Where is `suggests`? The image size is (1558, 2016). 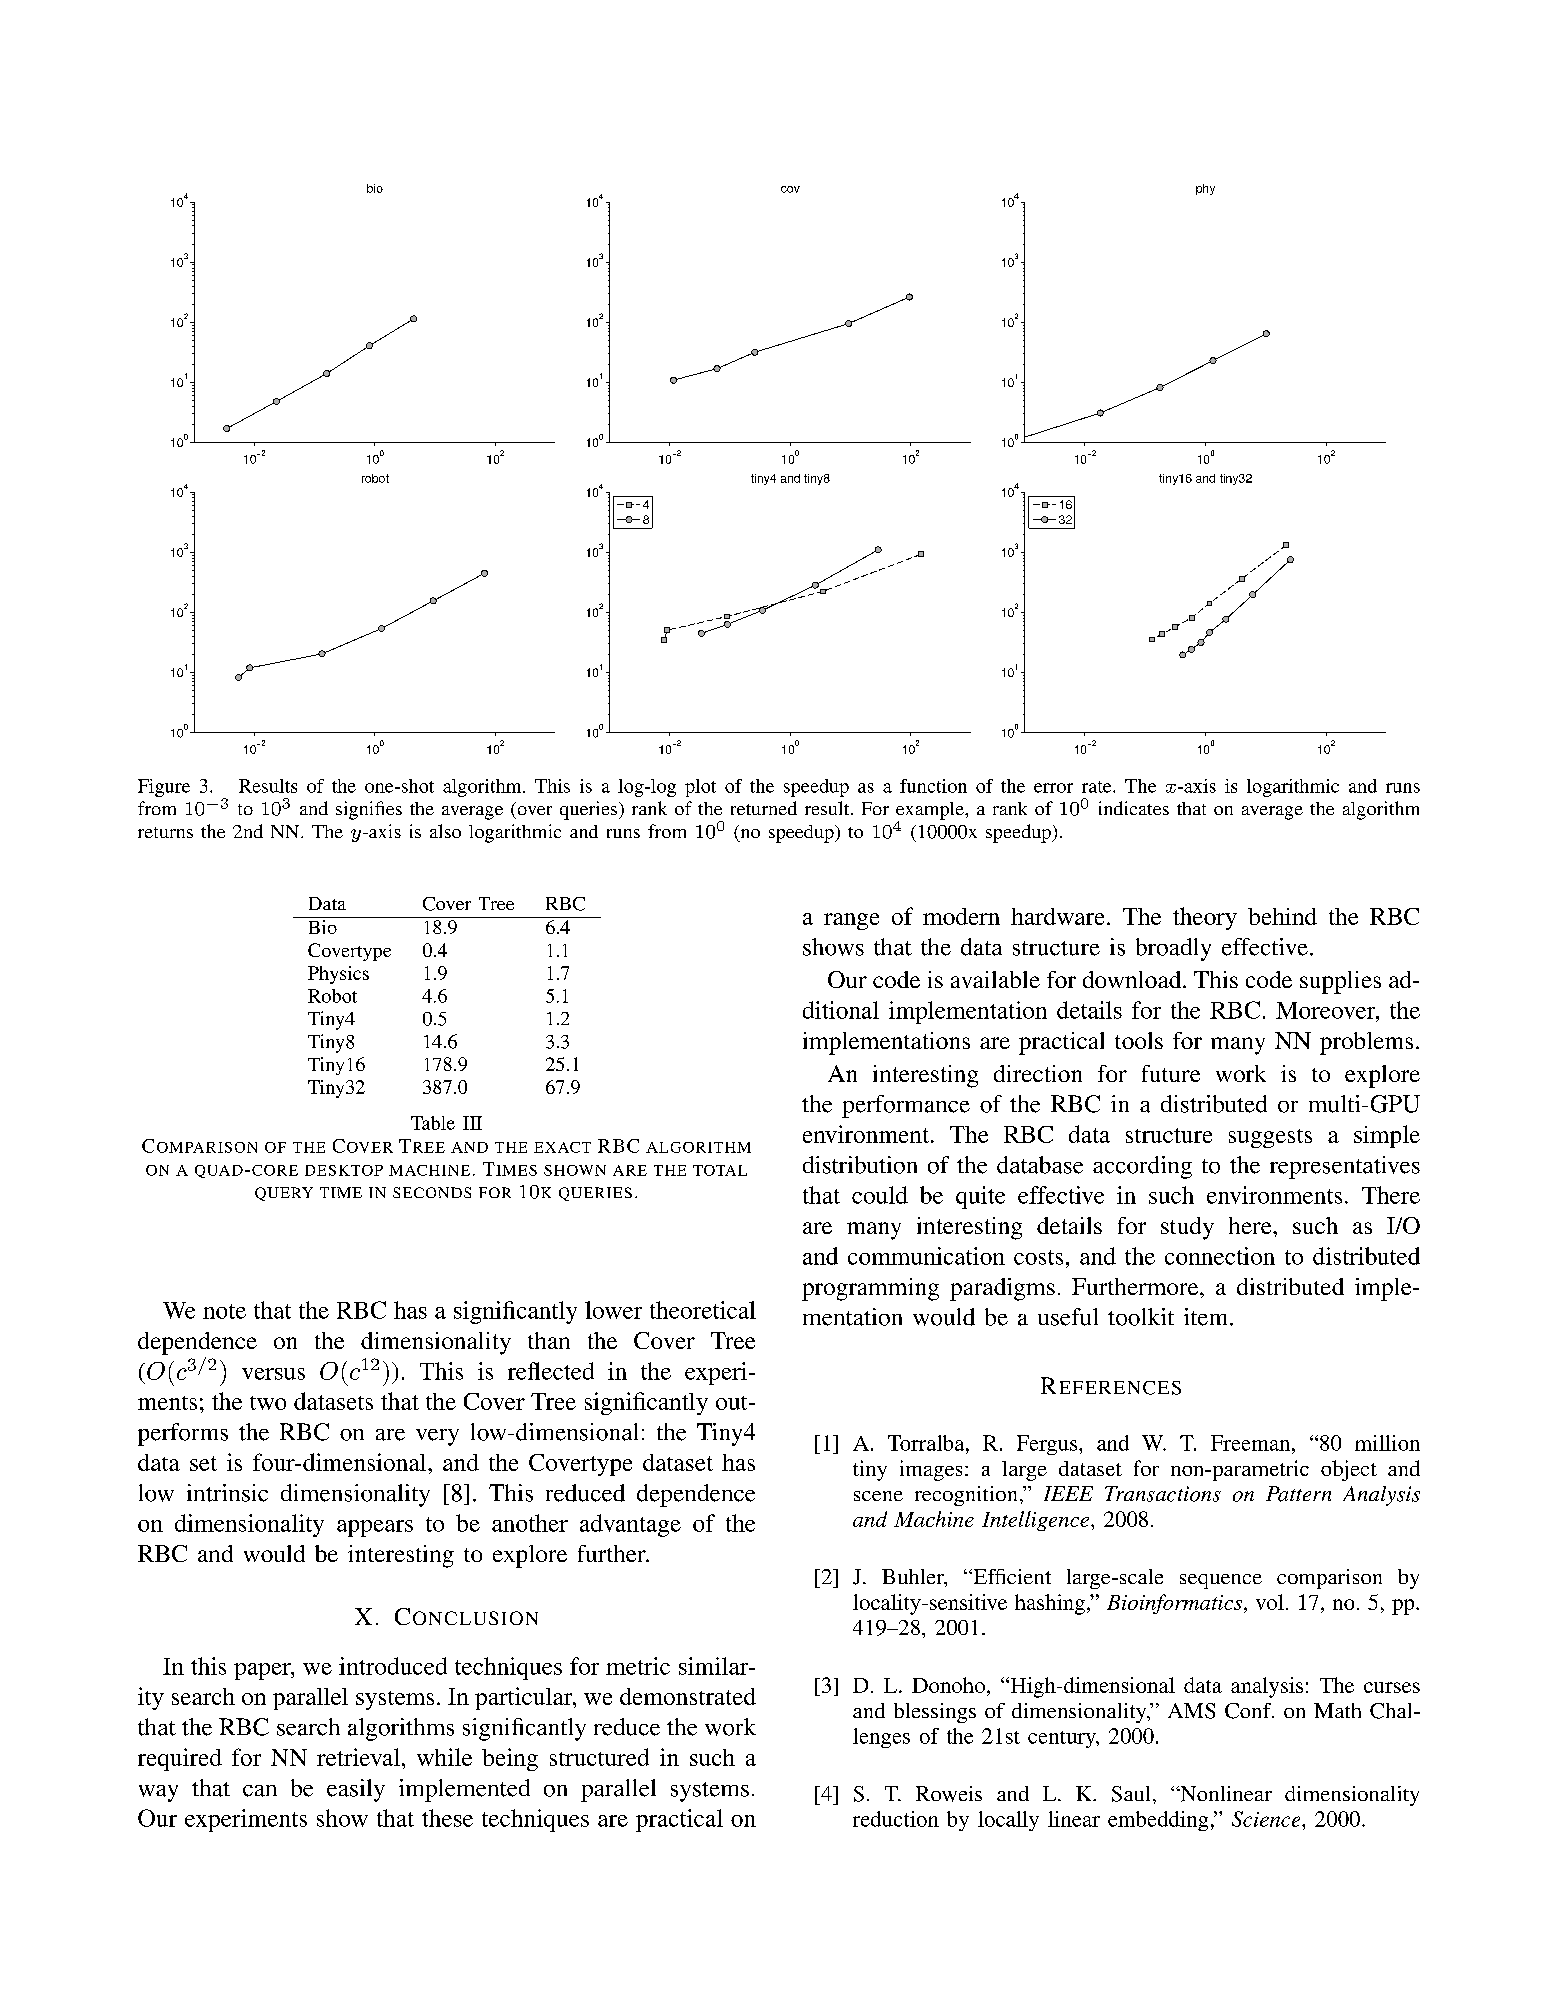 suggests is located at coordinates (1270, 1138).
